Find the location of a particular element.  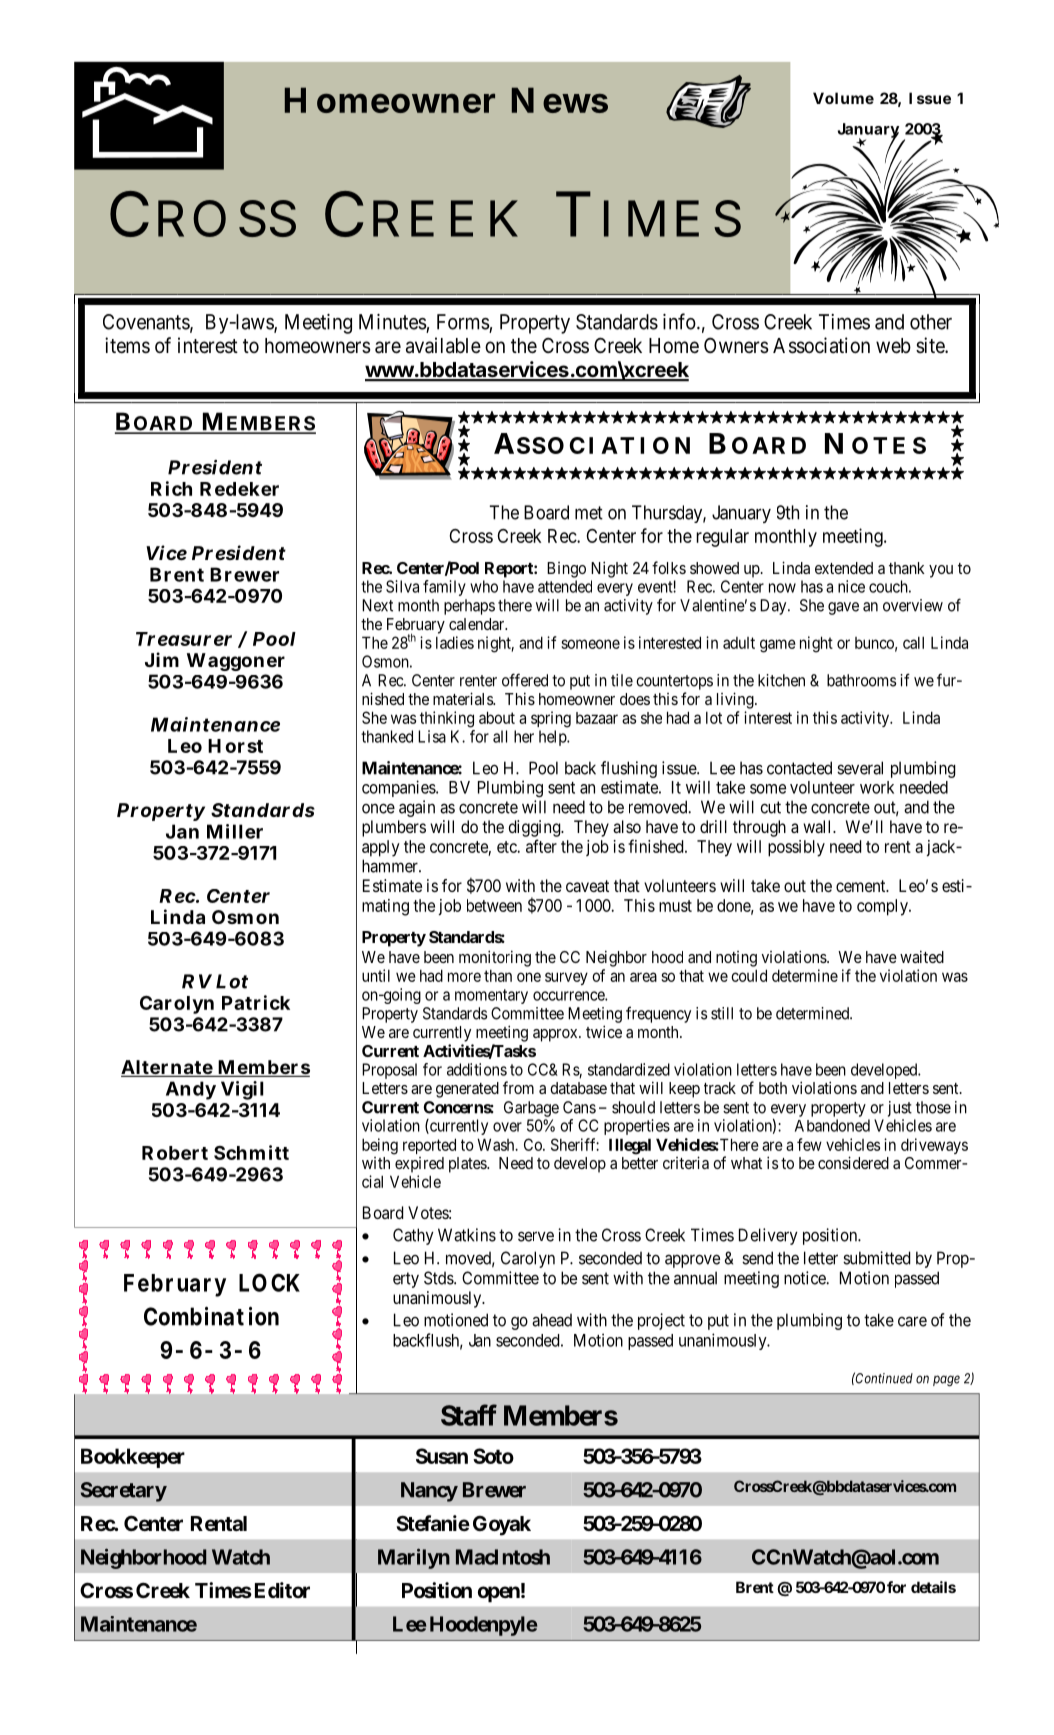

bathrooms is located at coordinates (861, 680).
